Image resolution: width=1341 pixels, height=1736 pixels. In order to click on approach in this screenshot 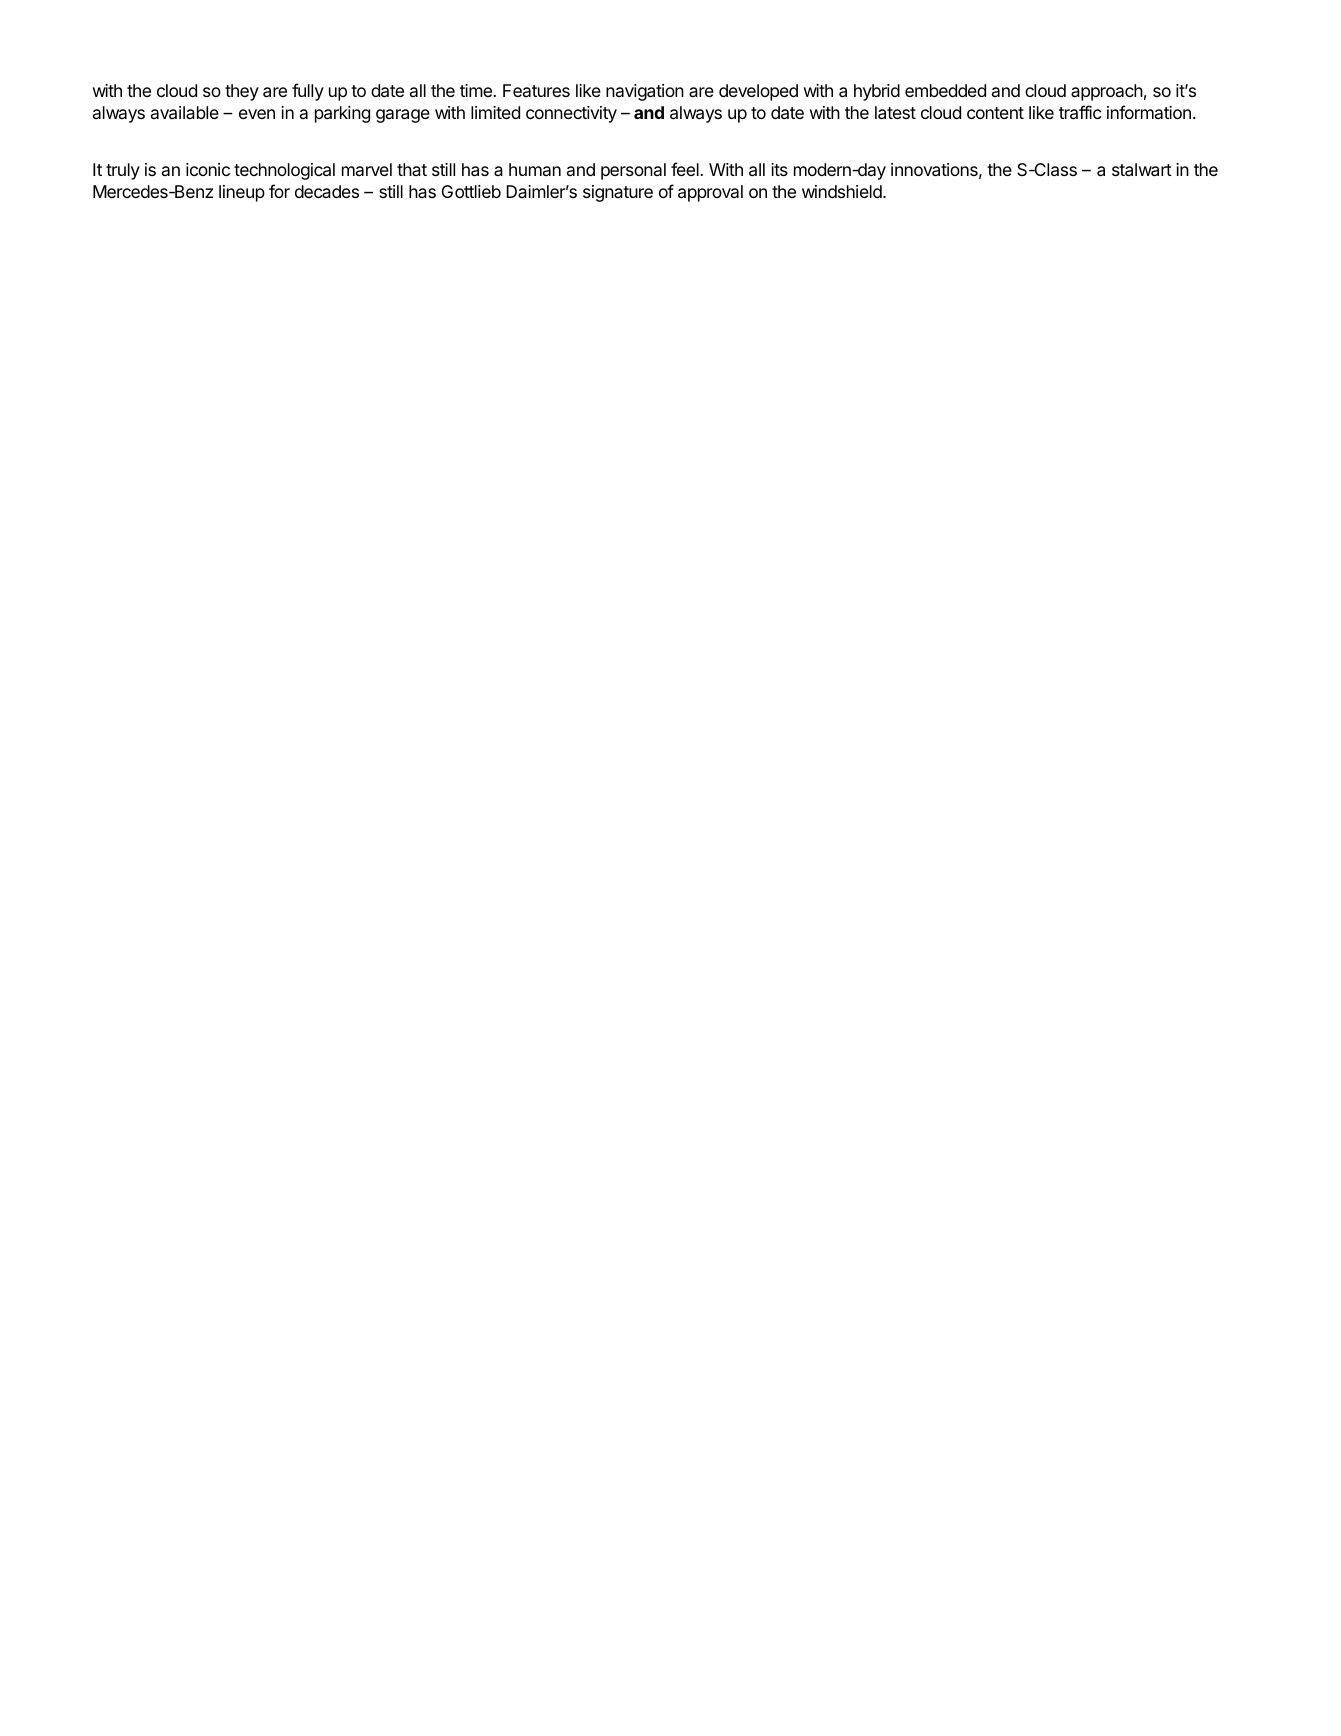, I will do `click(1107, 92)`.
